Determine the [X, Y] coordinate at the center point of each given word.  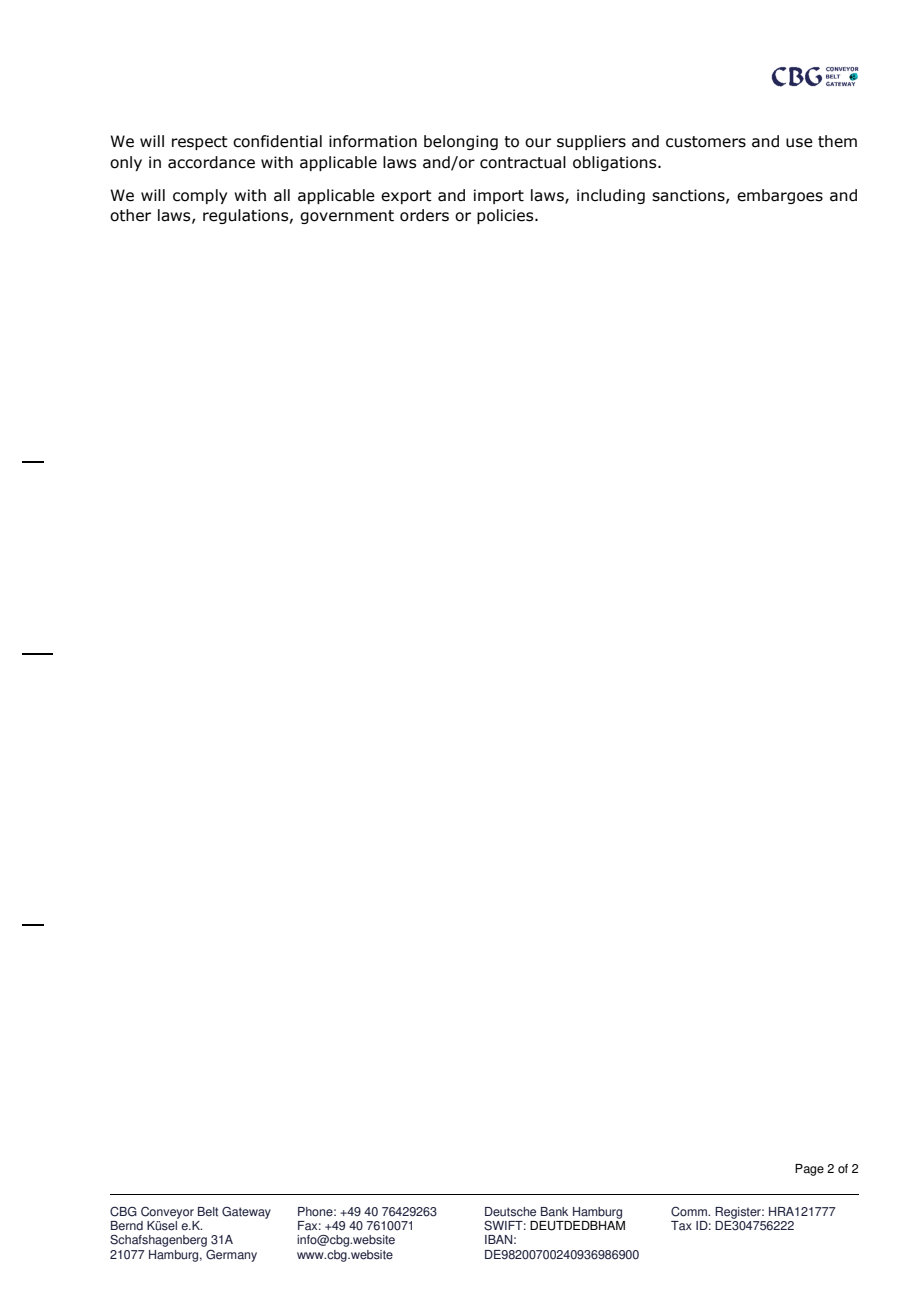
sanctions [689, 196]
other [130, 215]
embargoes [780, 196]
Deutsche [510, 1212]
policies [506, 216]
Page [809, 1170]
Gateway [246, 1213]
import [499, 196]
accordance [211, 162]
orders [424, 215]
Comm [690, 1211]
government [347, 217]
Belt [208, 1212]
